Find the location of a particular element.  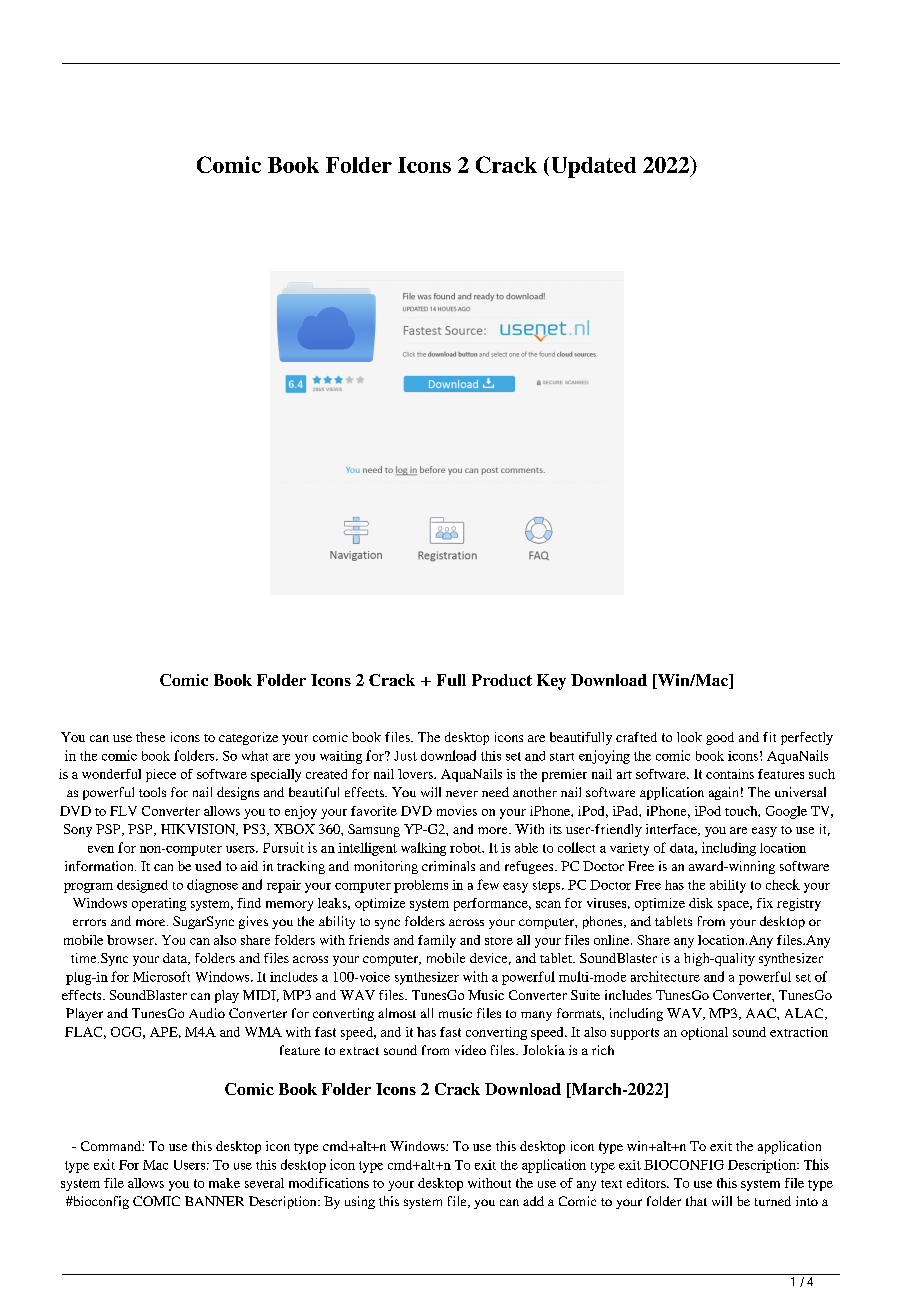

make is located at coordinates (224, 1183).
